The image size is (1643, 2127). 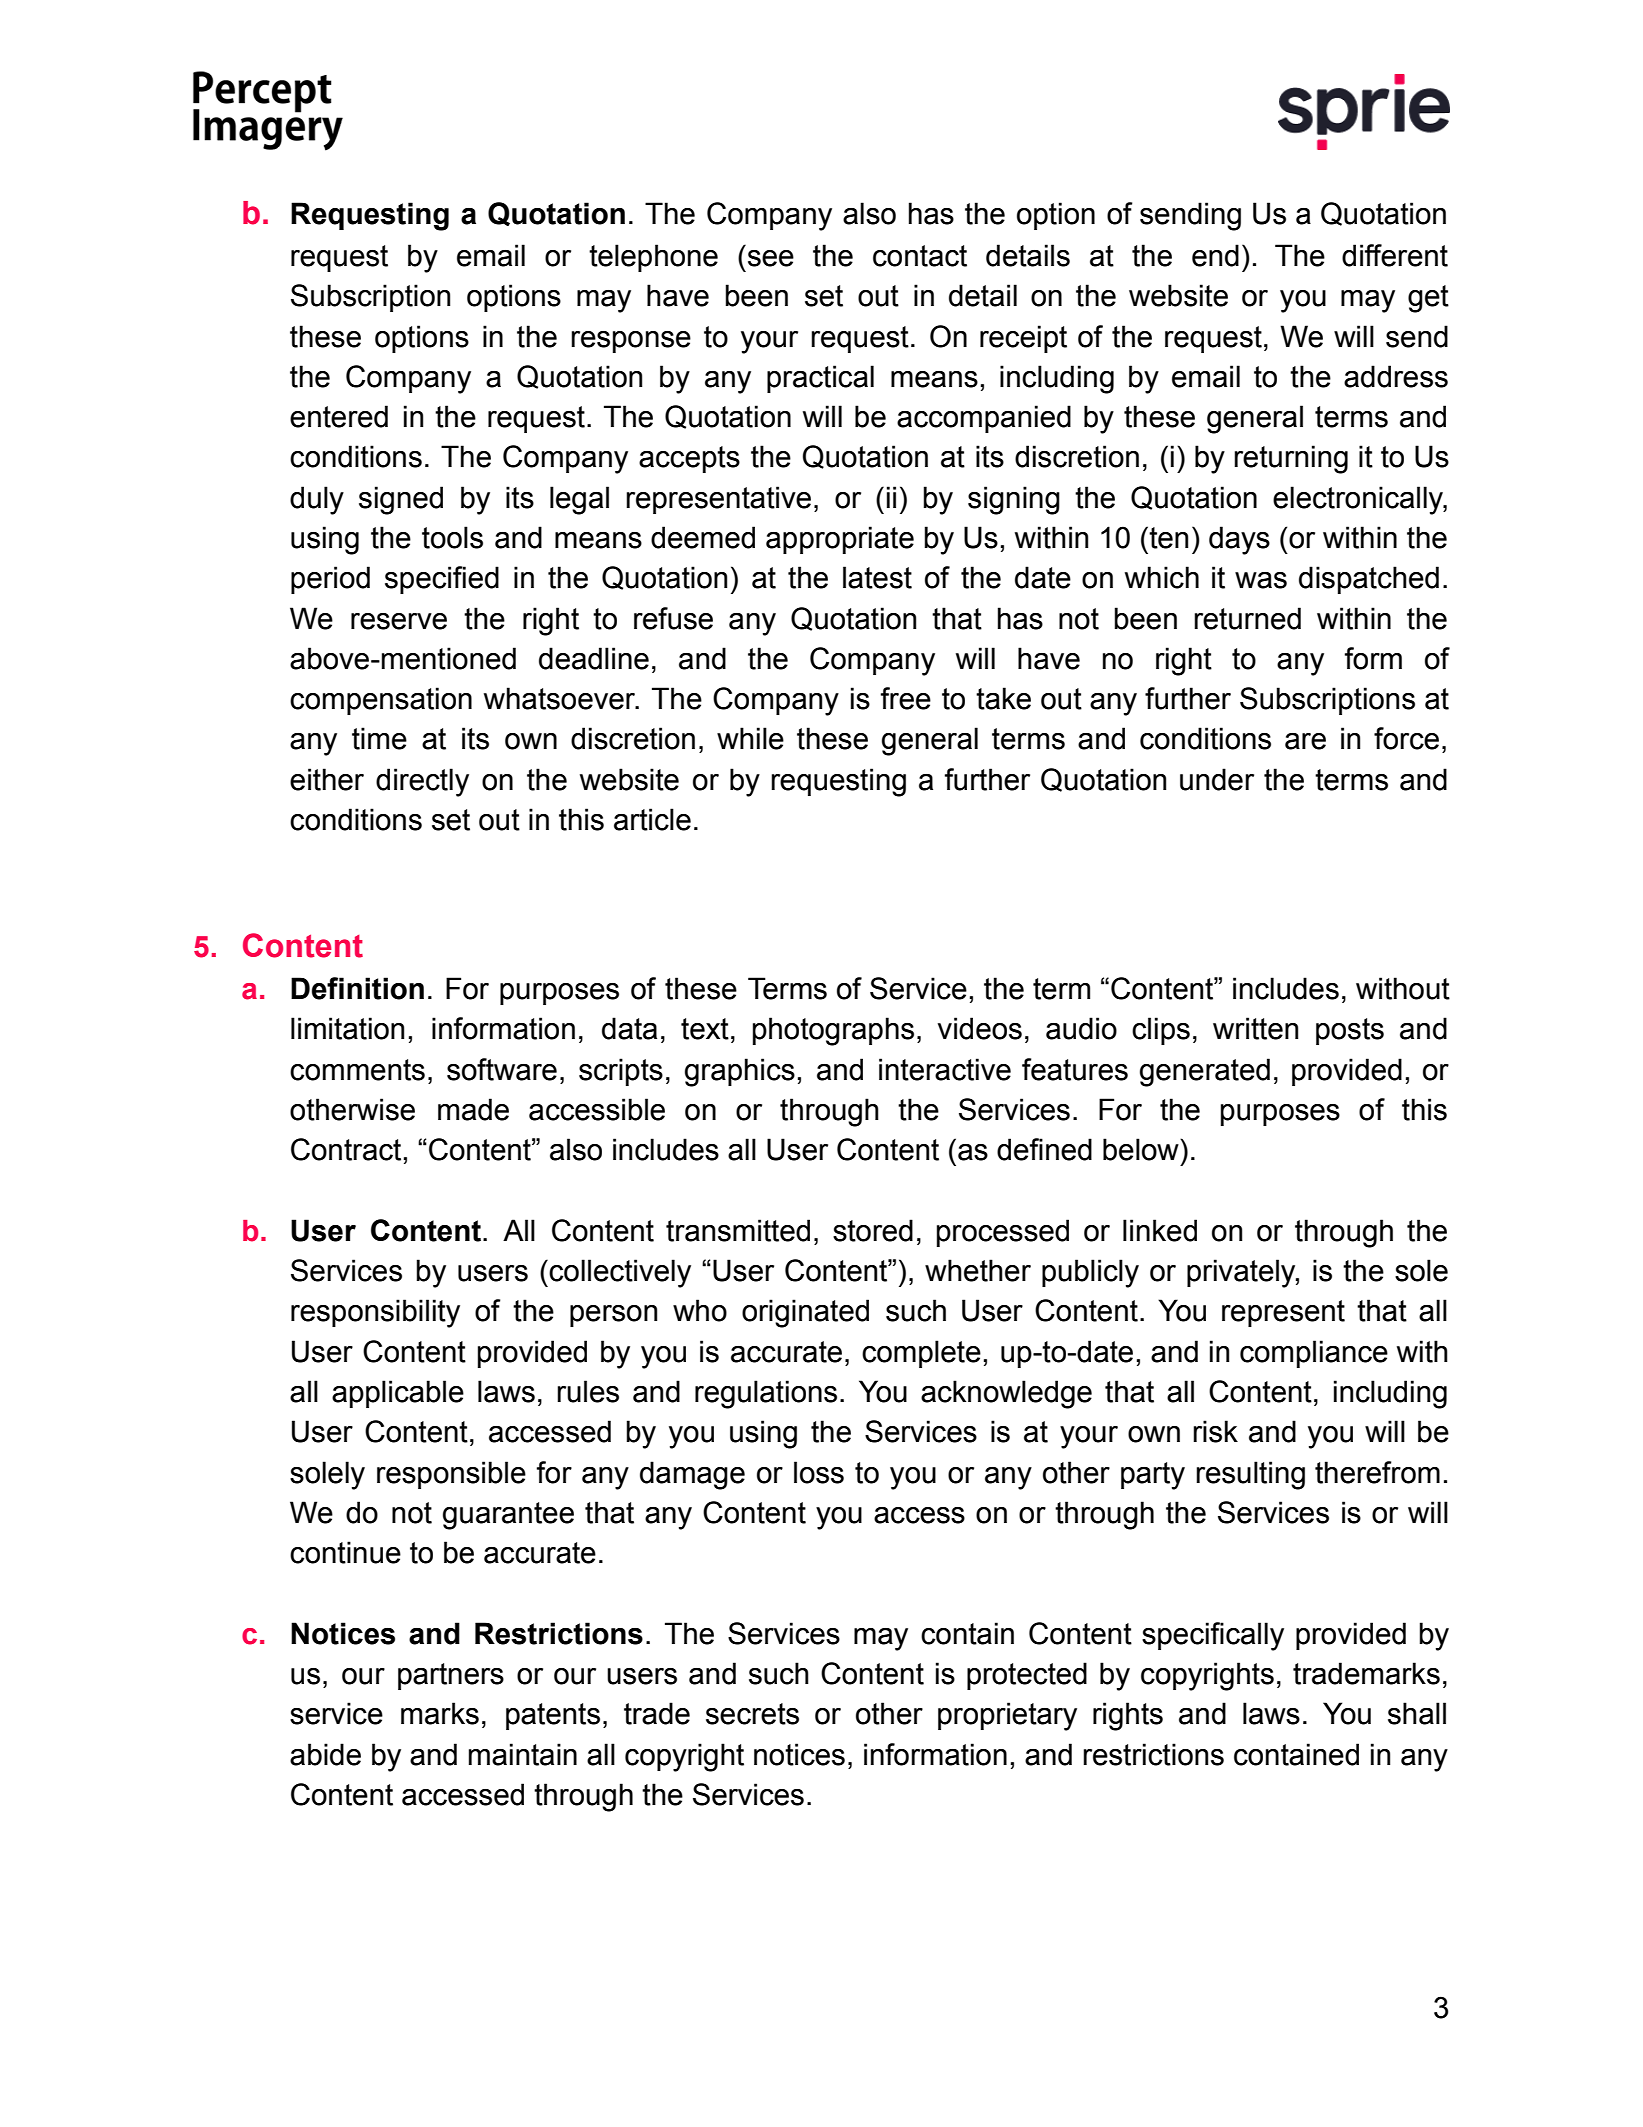 What do you see at coordinates (833, 1031) in the screenshot?
I see `photographs` at bounding box center [833, 1031].
